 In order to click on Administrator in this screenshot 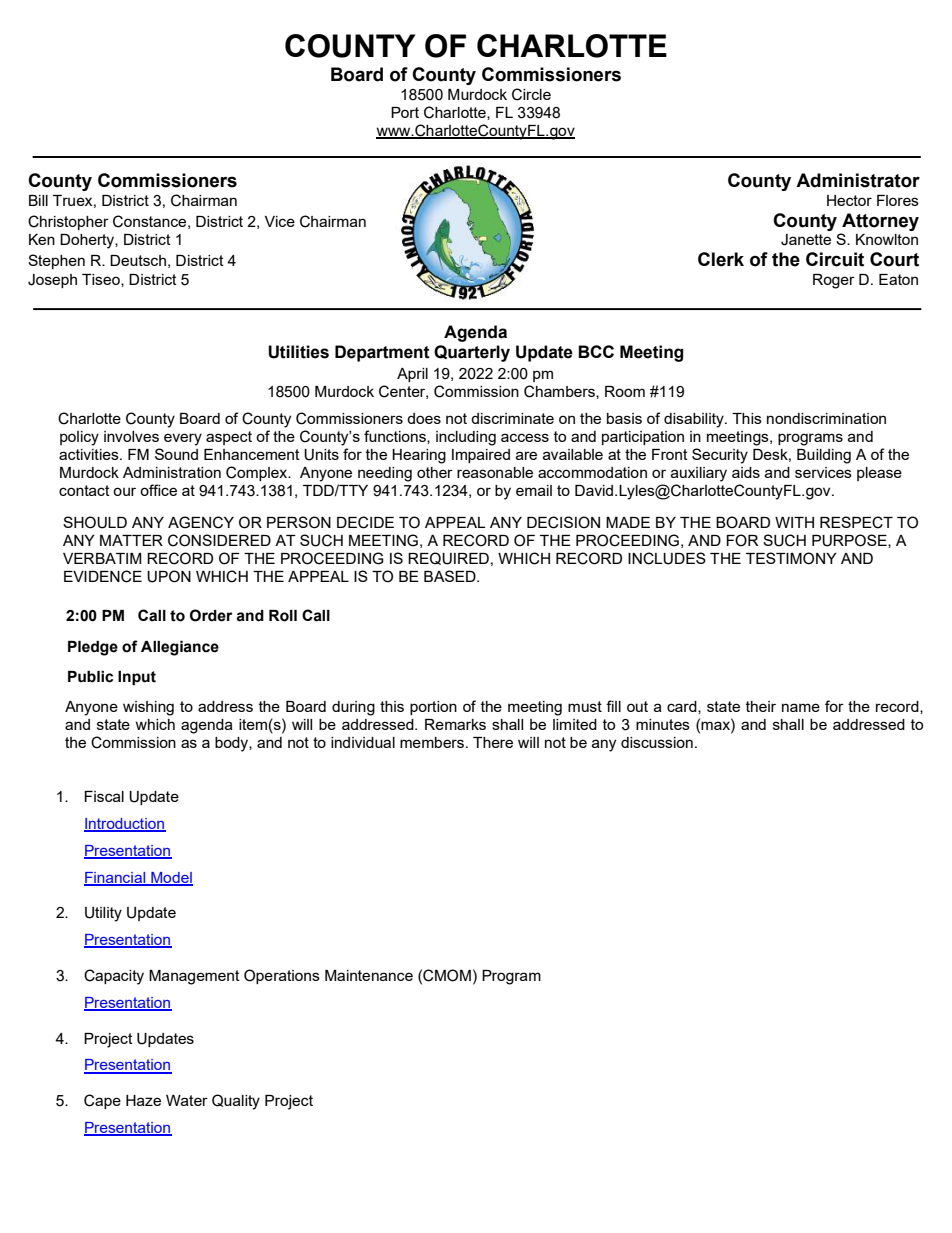, I will do `click(858, 180)`.
